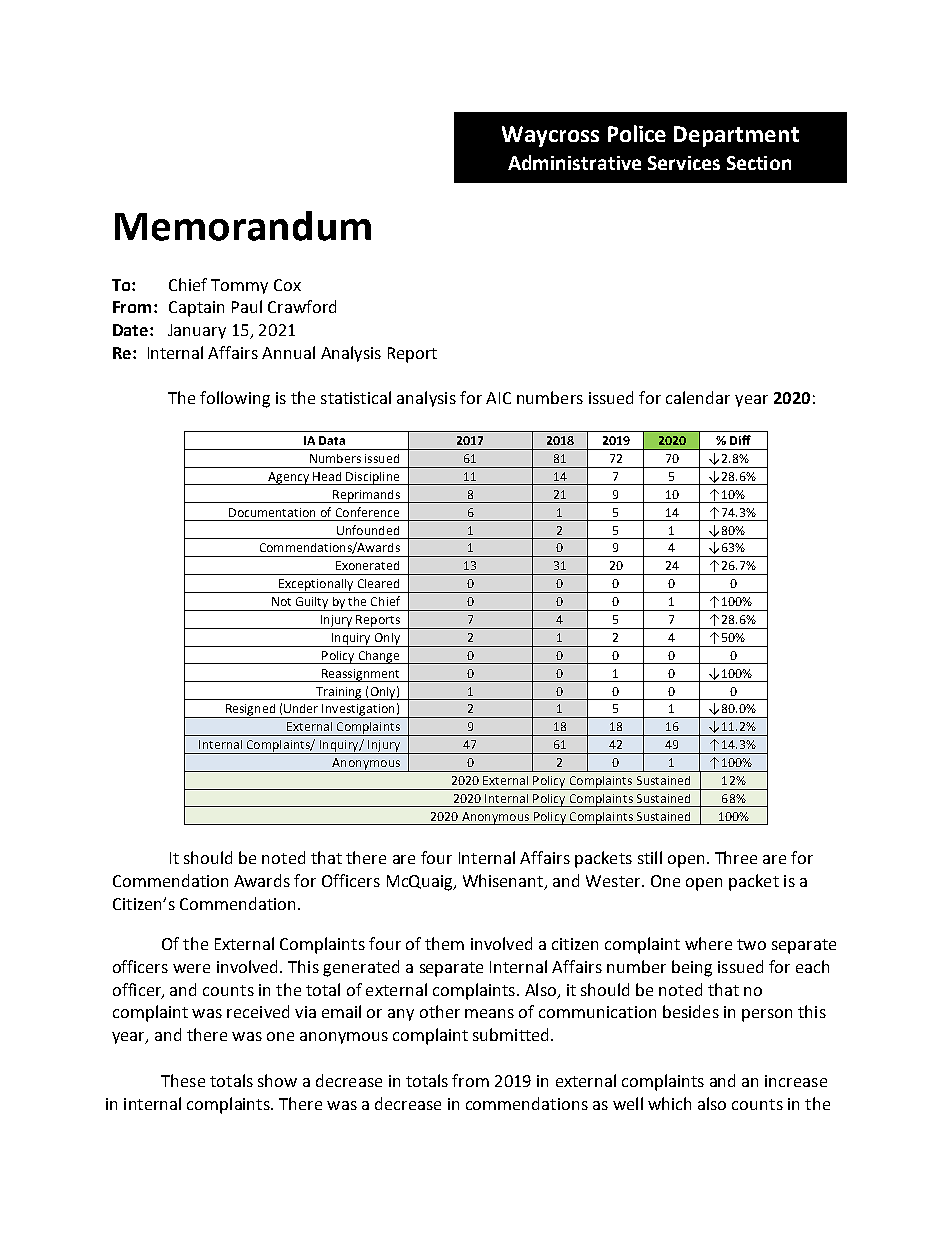 This page has width=952, height=1233. I want to click on Memorandum, so click(243, 226).
